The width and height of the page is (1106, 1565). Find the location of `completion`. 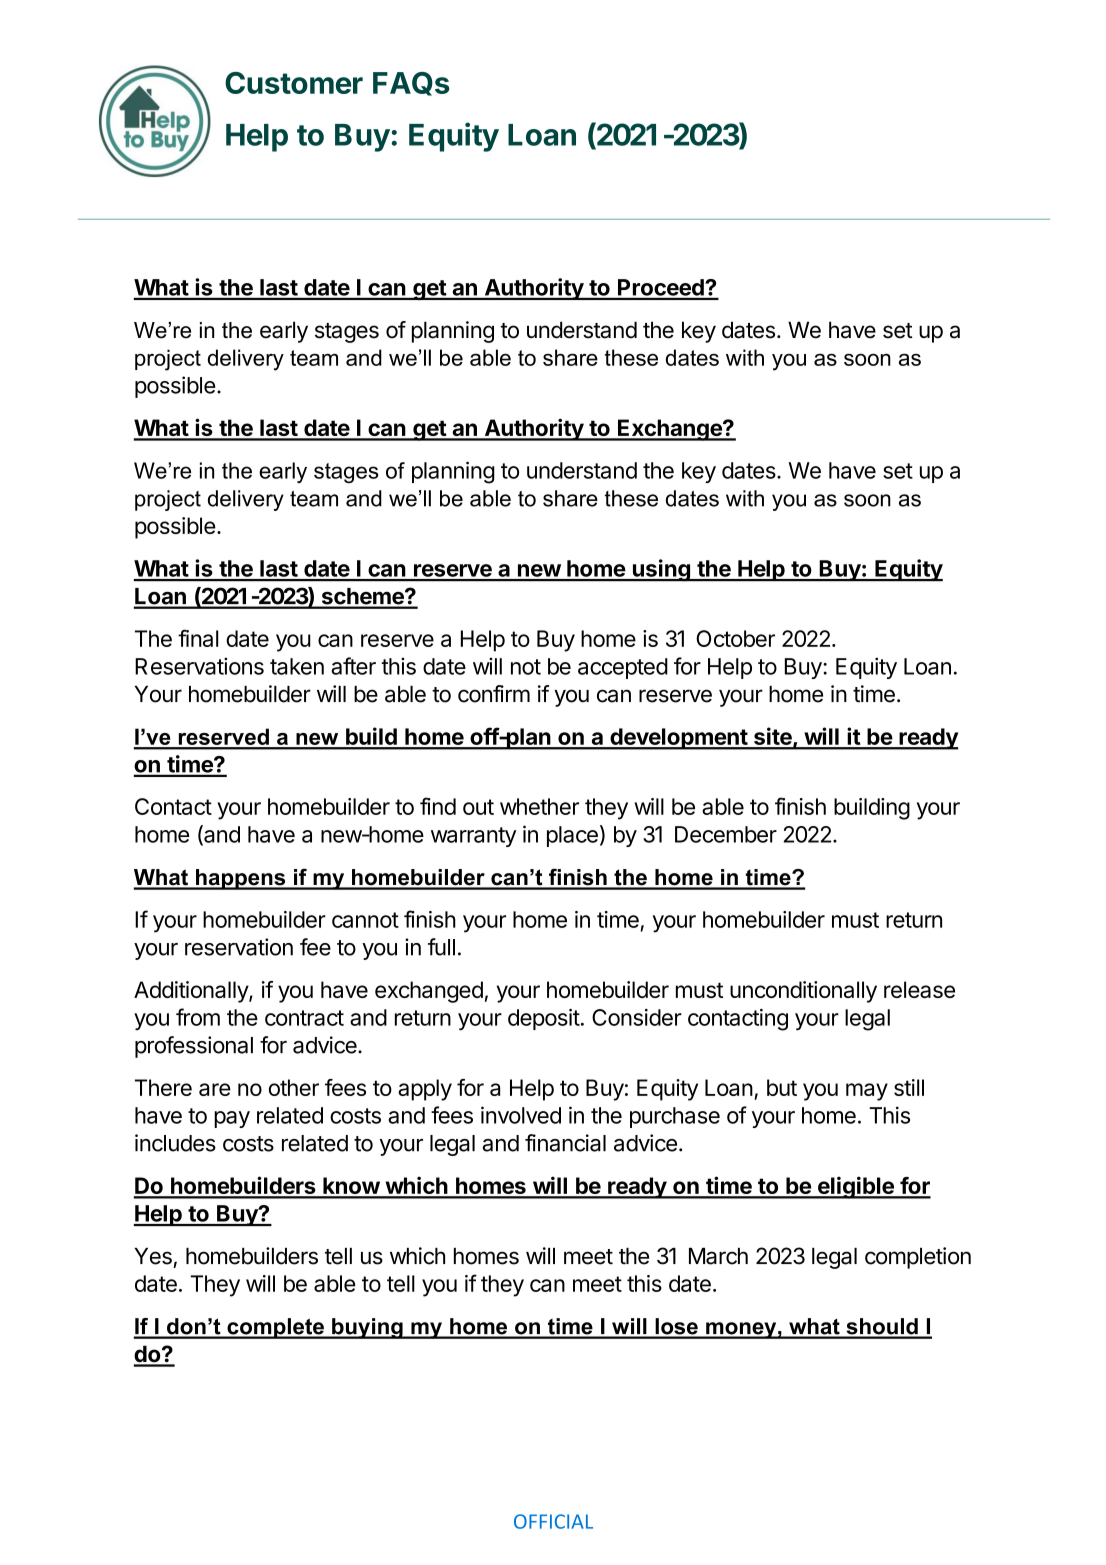

completion is located at coordinates (918, 1258).
